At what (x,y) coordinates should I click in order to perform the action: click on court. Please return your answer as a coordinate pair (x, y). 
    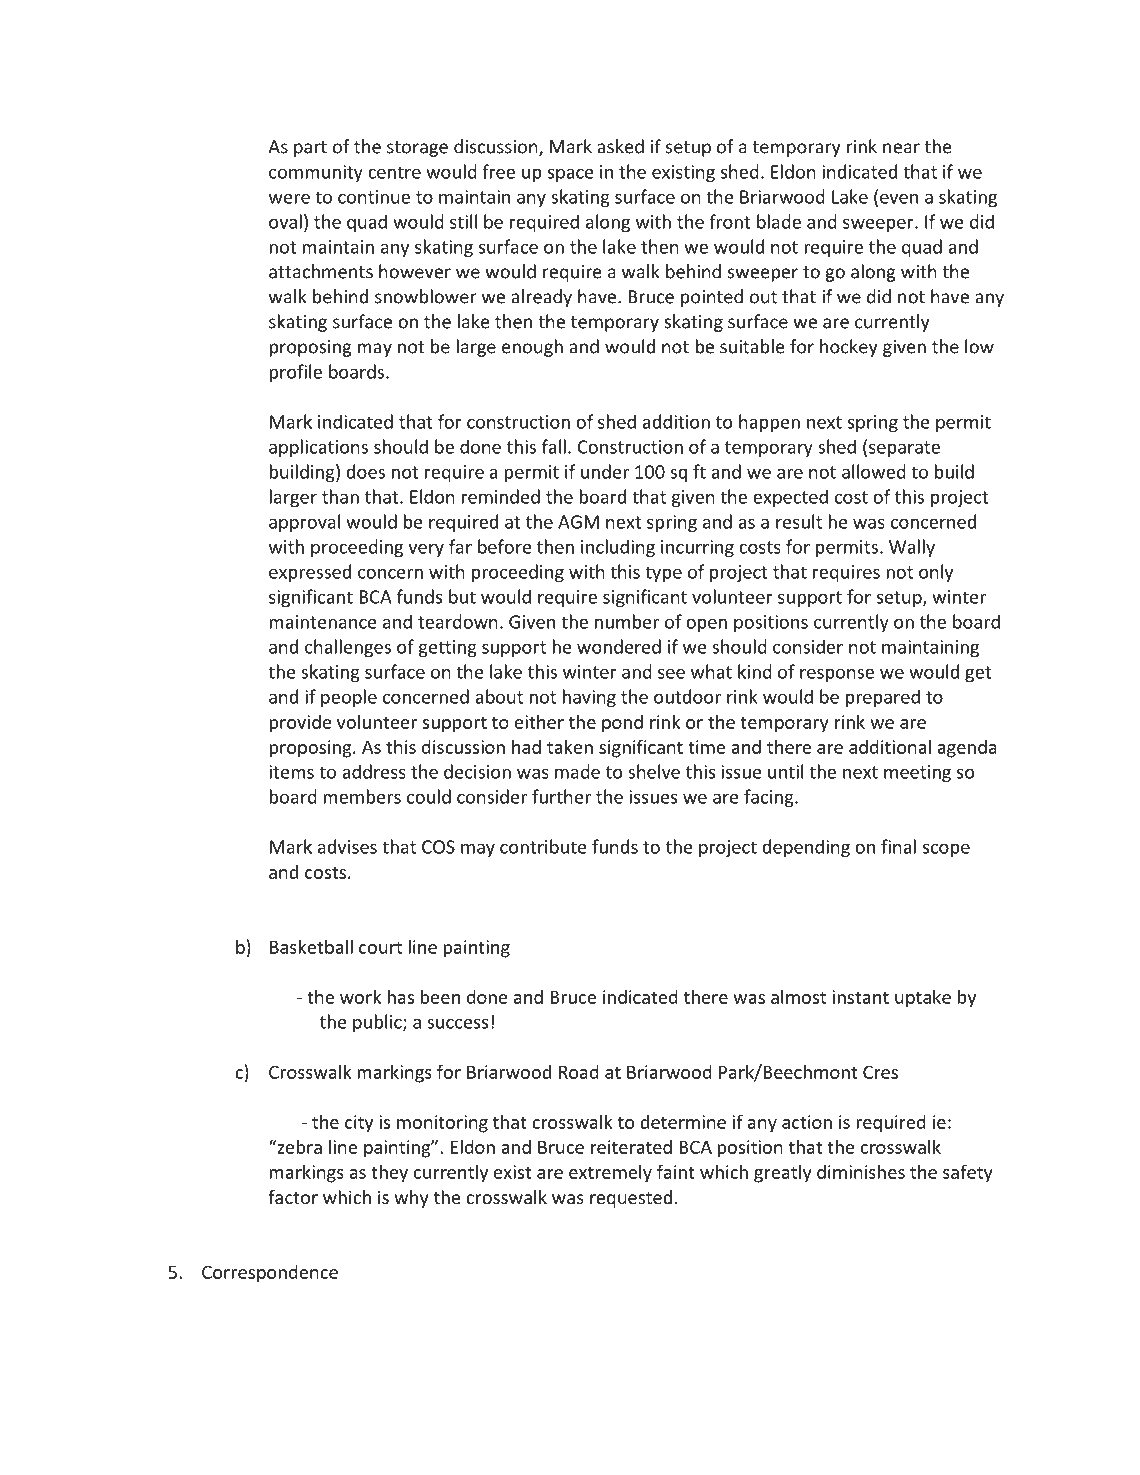
    Looking at the image, I should click on (380, 947).
